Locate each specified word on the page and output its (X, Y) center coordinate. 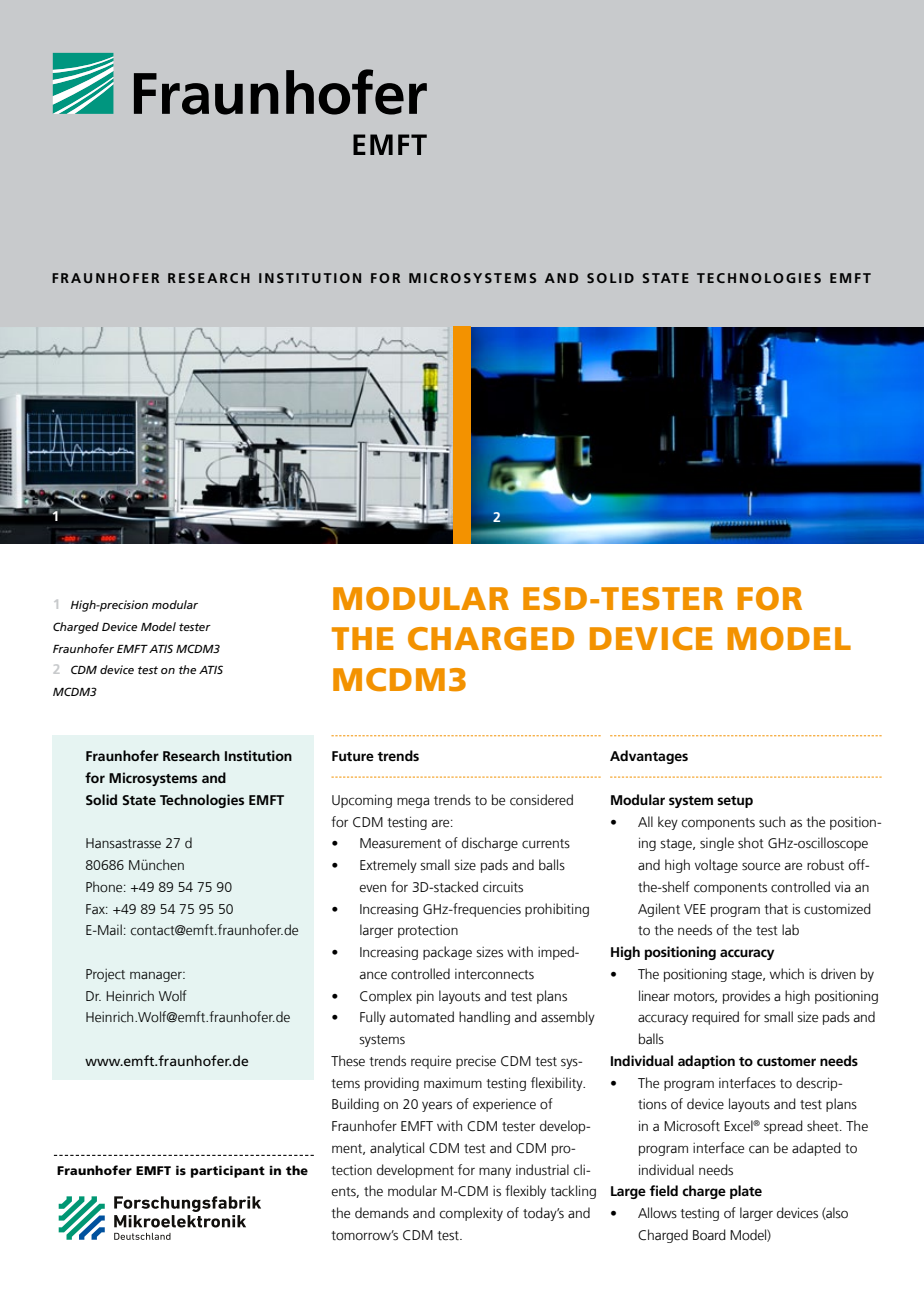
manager (157, 977)
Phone (105, 887)
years (437, 1107)
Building (355, 1105)
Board (709, 1235)
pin (425, 997)
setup (735, 802)
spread (783, 1127)
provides (746, 997)
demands (382, 1213)
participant (228, 1171)
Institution (258, 755)
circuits (503, 887)
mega (413, 802)
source (761, 866)
